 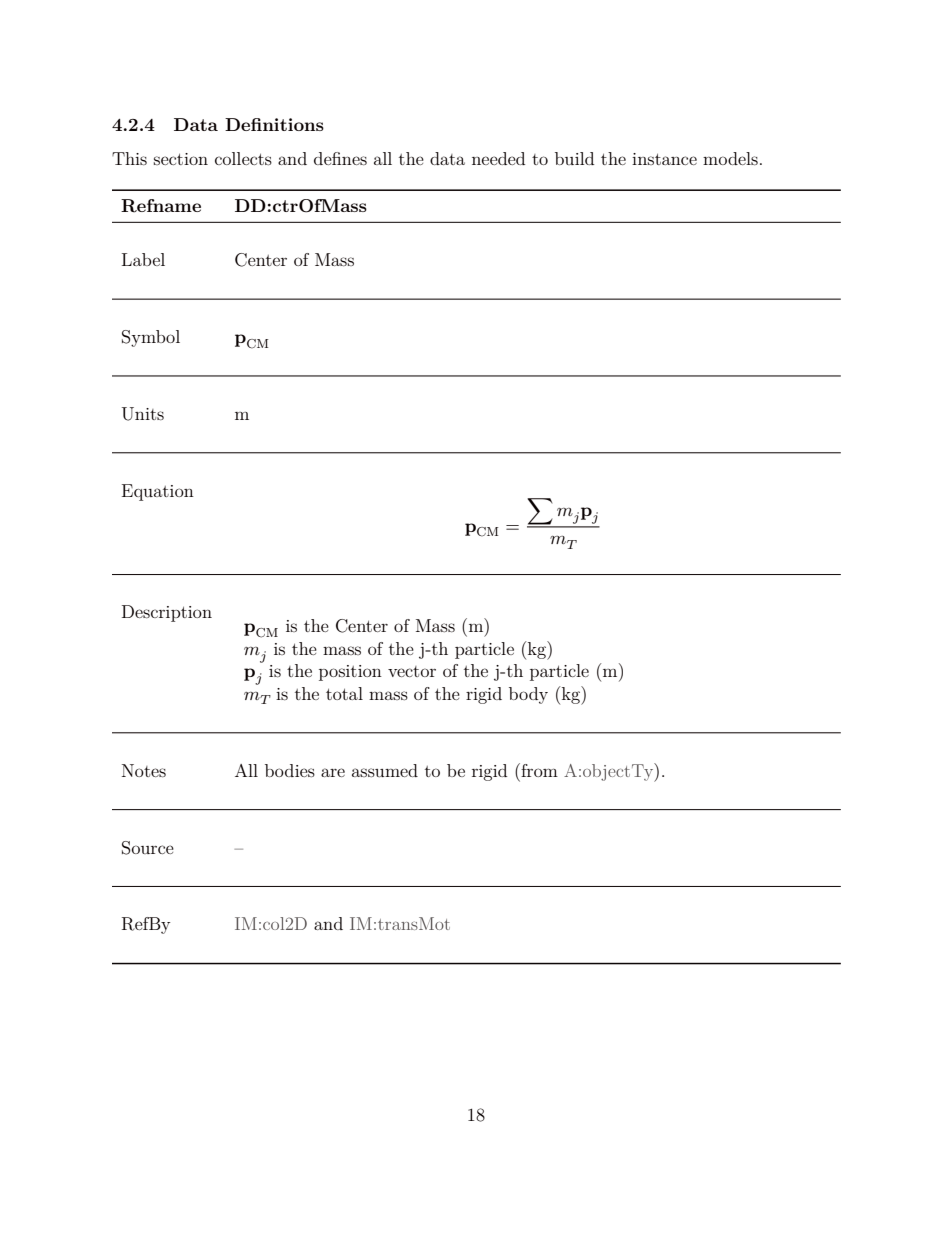 What do you see at coordinates (167, 613) in the document?
I see `Description` at bounding box center [167, 613].
